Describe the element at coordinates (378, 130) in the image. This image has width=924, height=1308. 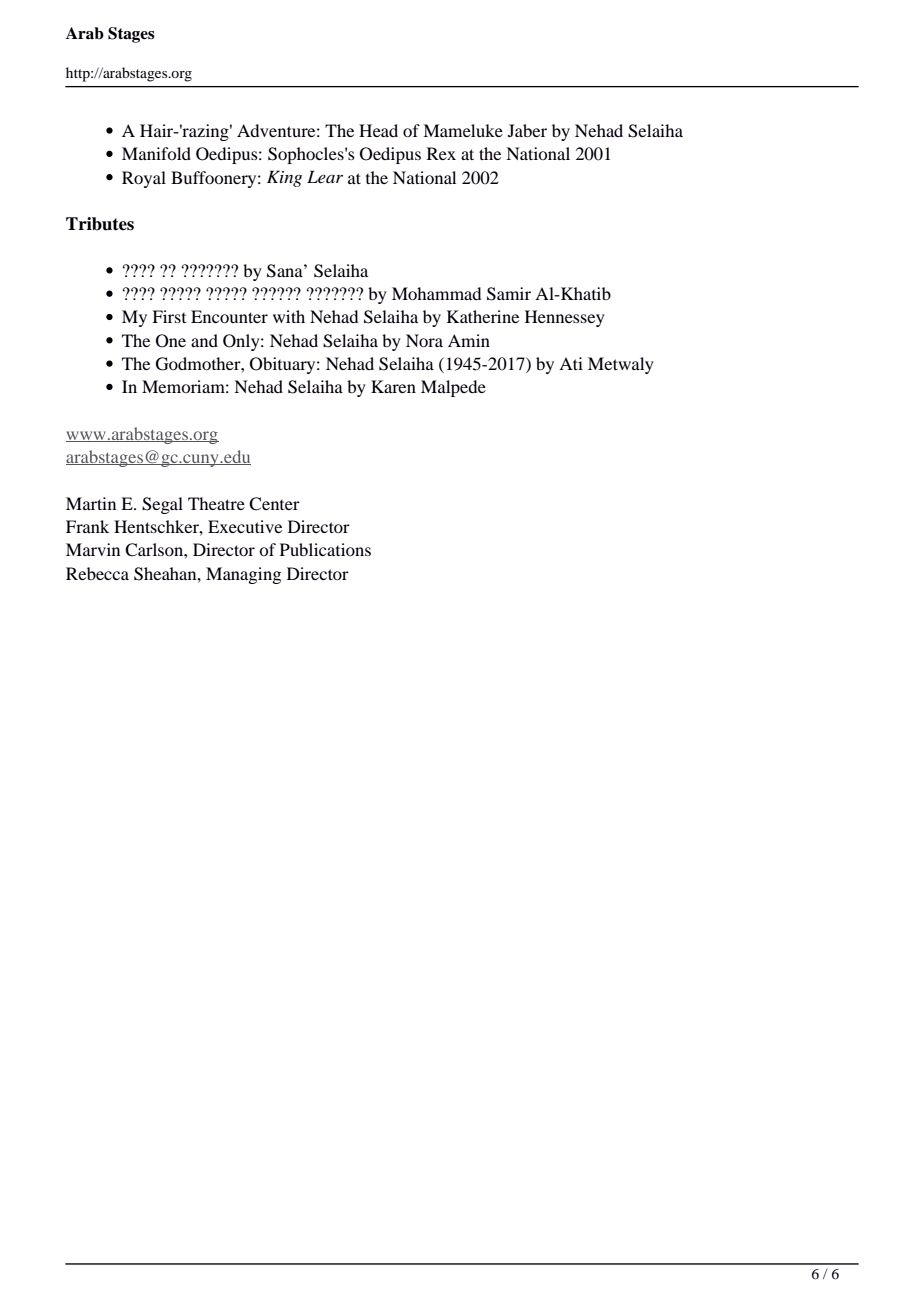
I see `Head` at that location.
